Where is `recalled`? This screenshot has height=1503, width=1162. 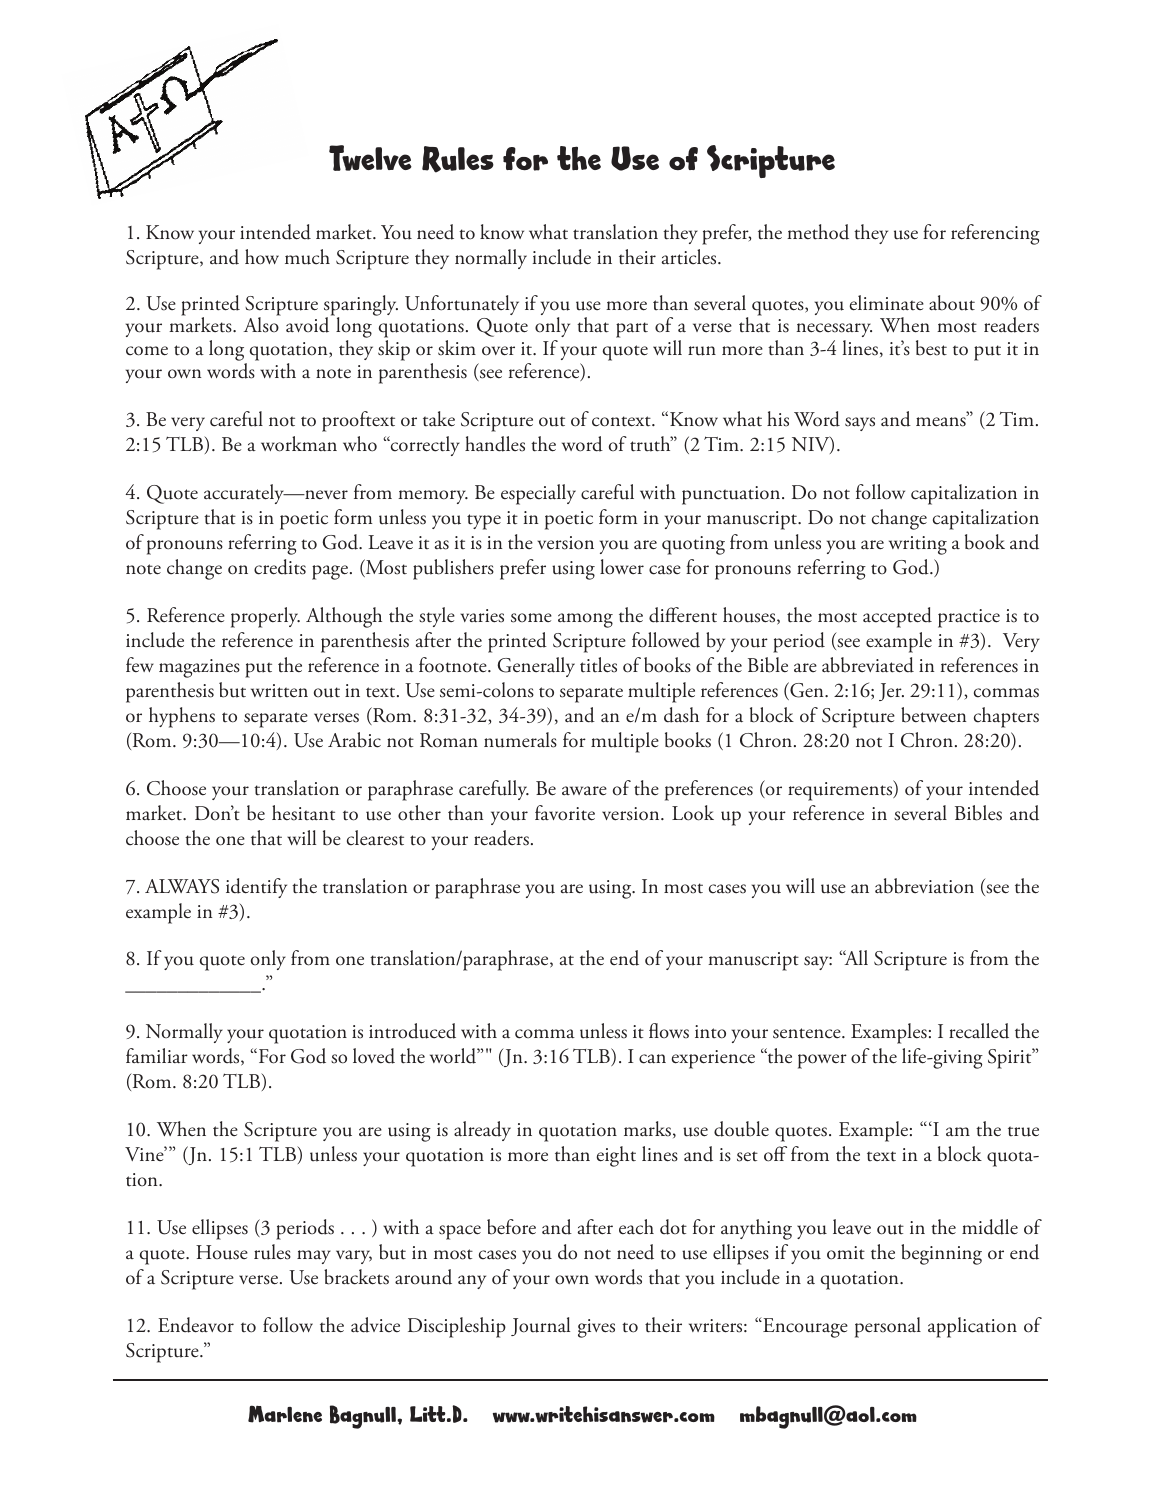 recalled is located at coordinates (979, 1031).
